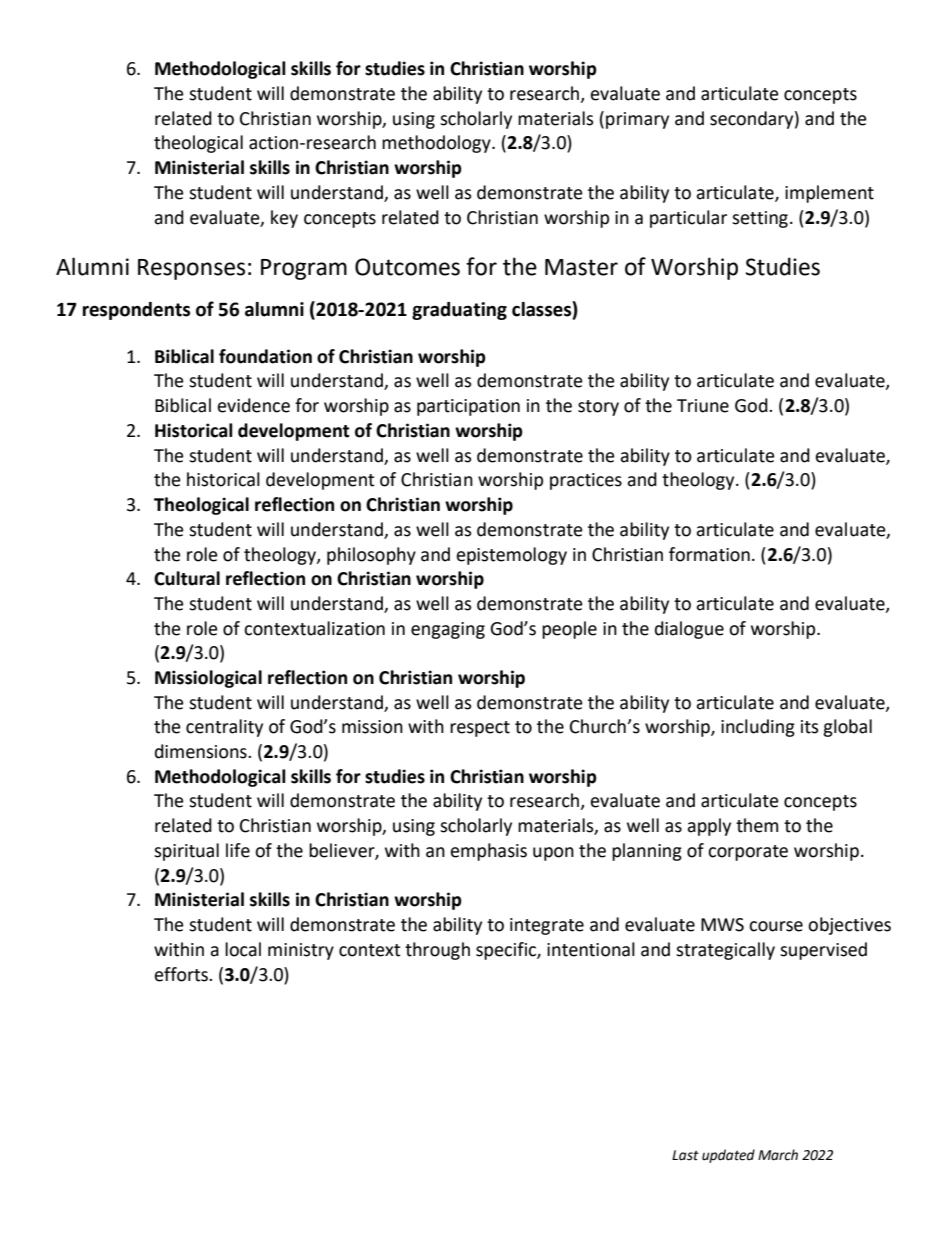  Describe the element at coordinates (689, 630) in the document. I see `dialogue` at that location.
